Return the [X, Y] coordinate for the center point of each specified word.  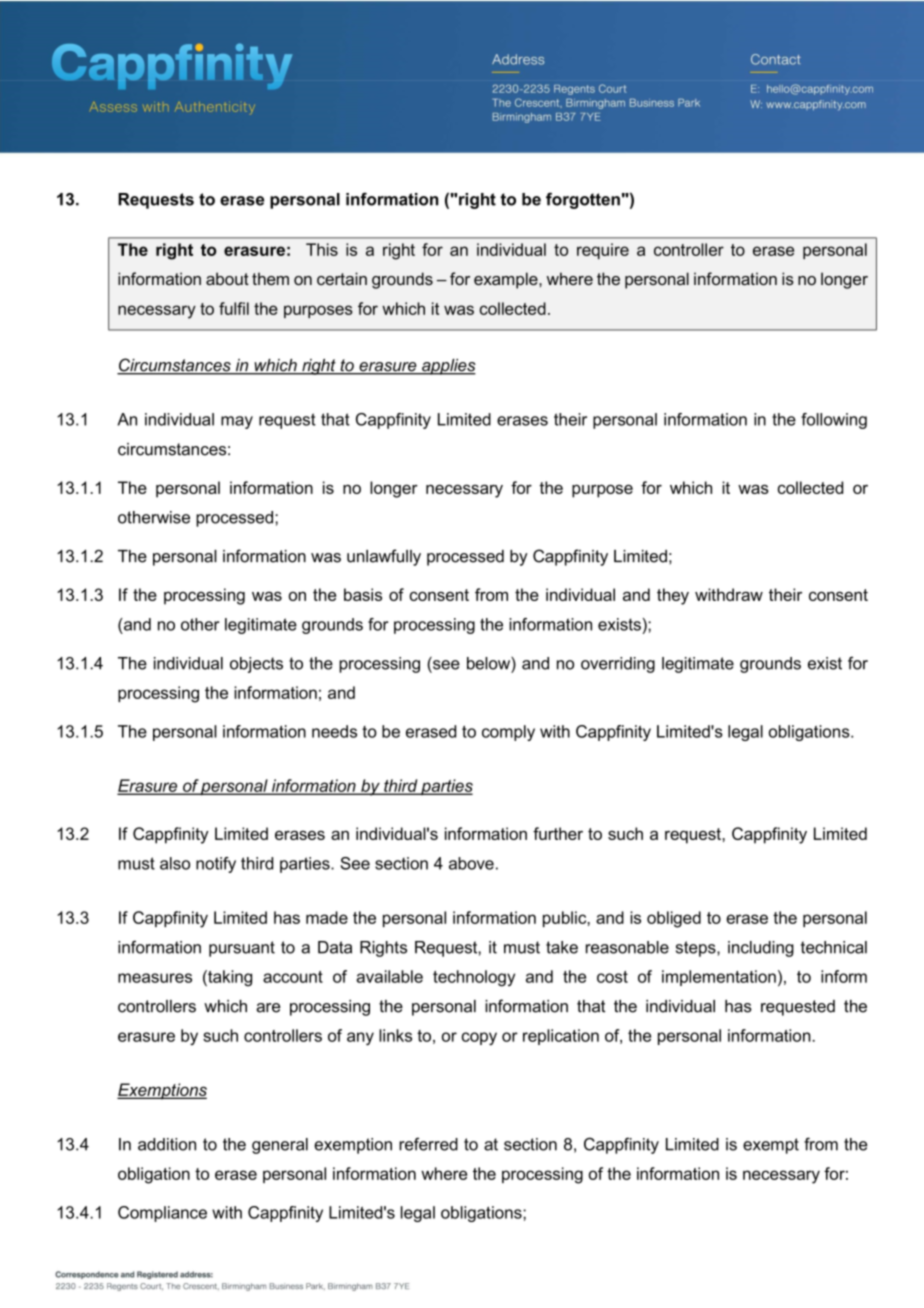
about [227, 278]
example [507, 280]
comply [508, 733]
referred [428, 1144]
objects [256, 665]
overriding [618, 665]
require [603, 251]
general [280, 1146]
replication [561, 1037]
